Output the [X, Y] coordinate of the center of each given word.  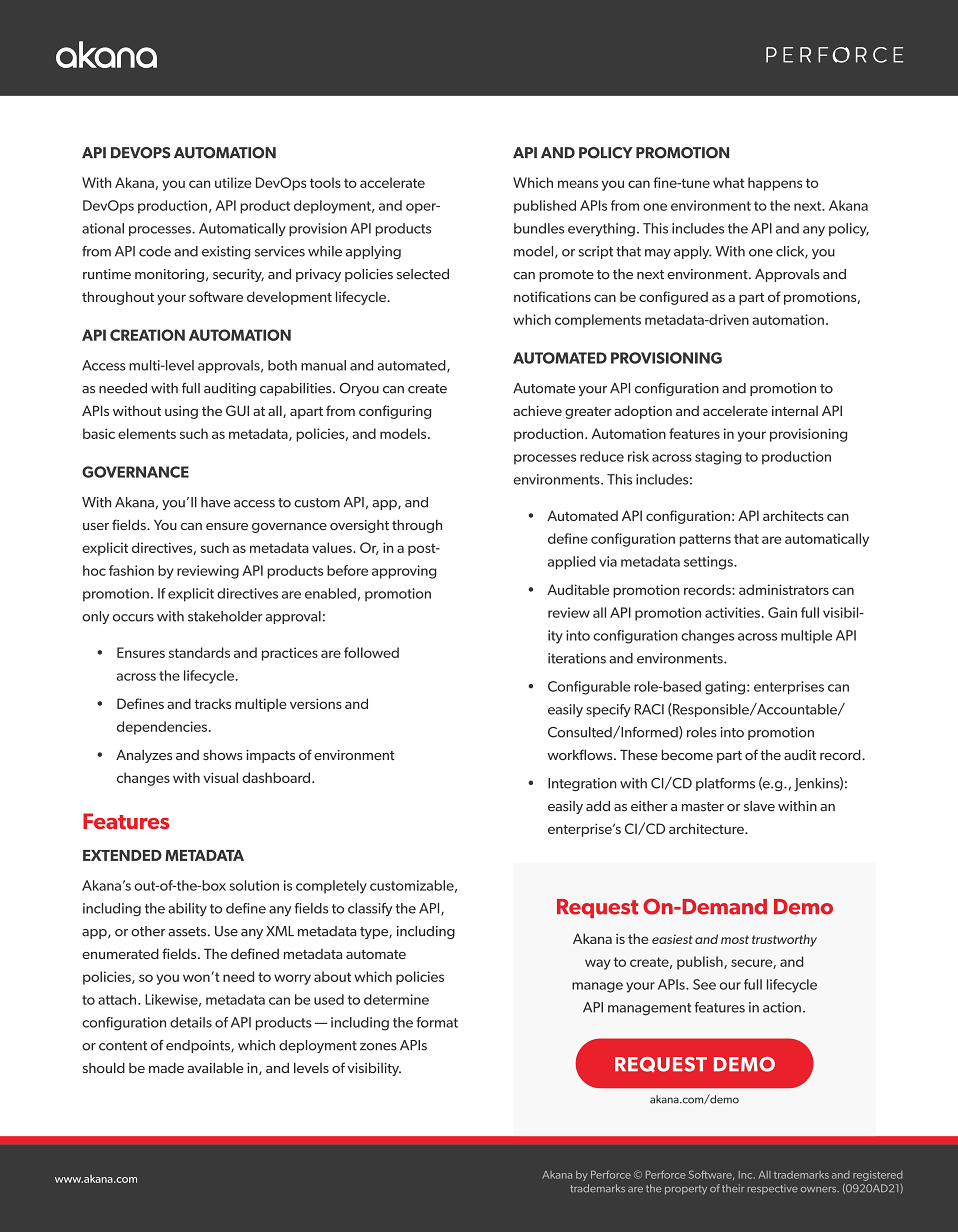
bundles [539, 228]
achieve [537, 410]
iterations [577, 658]
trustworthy [784, 940]
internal [795, 411]
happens [775, 184]
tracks [212, 703]
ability [187, 909]
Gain [782, 612]
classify [370, 909]
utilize [233, 182]
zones [378, 1047]
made [166, 1068]
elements [147, 433]
